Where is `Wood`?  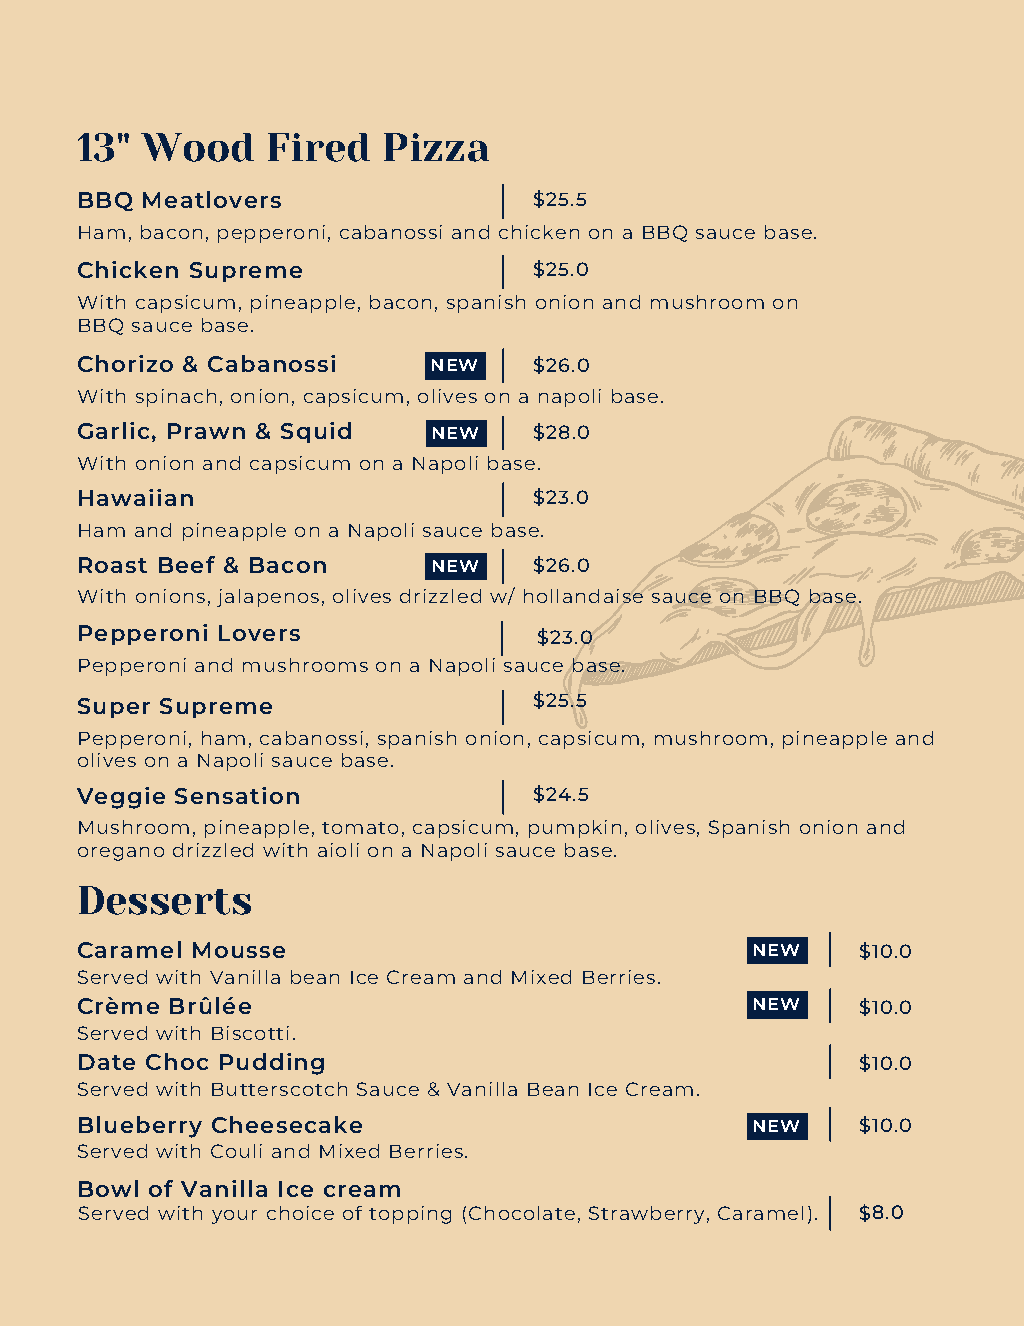 Wood is located at coordinates (197, 147).
